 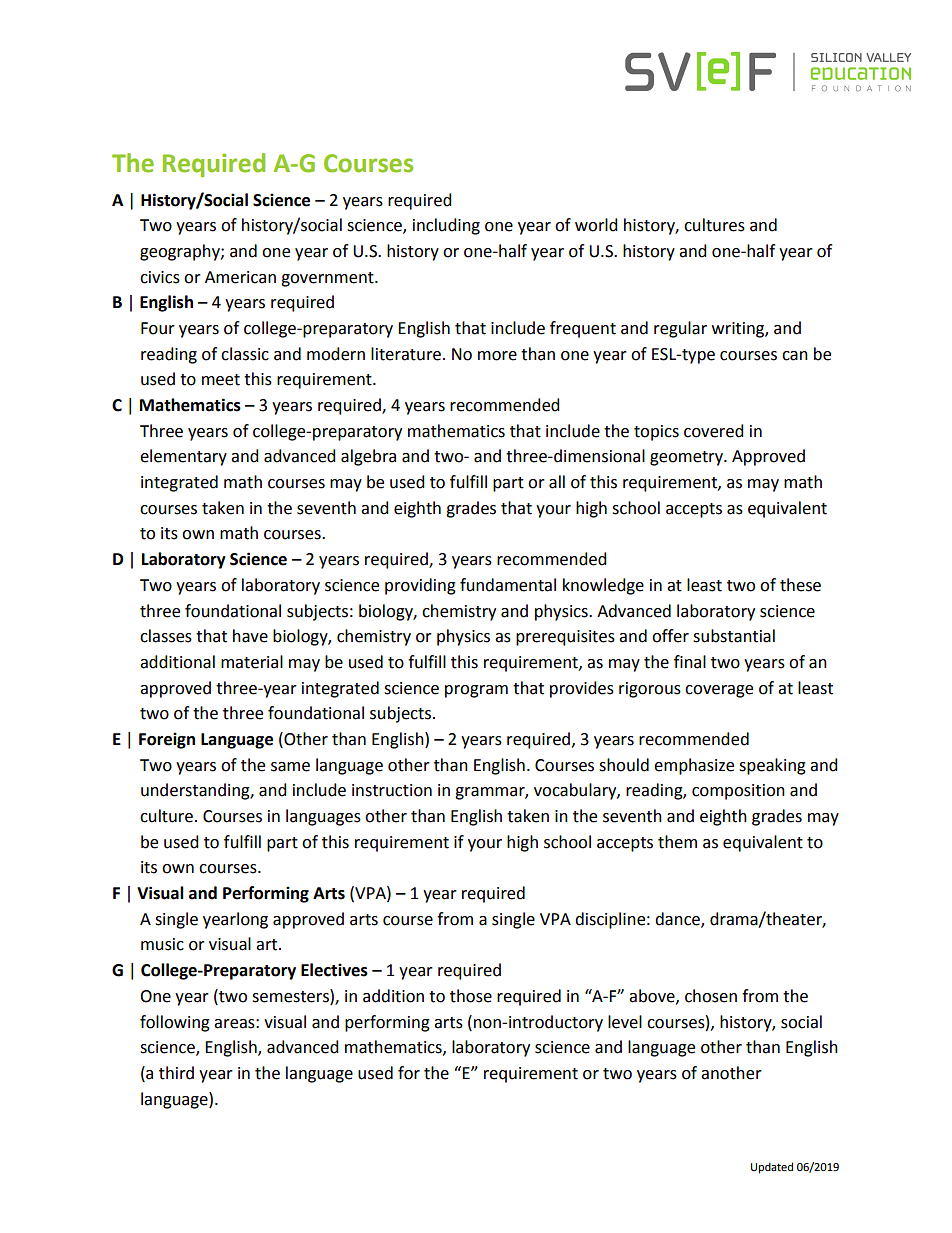 What do you see at coordinates (738, 792) in the image?
I see `composition` at bounding box center [738, 792].
